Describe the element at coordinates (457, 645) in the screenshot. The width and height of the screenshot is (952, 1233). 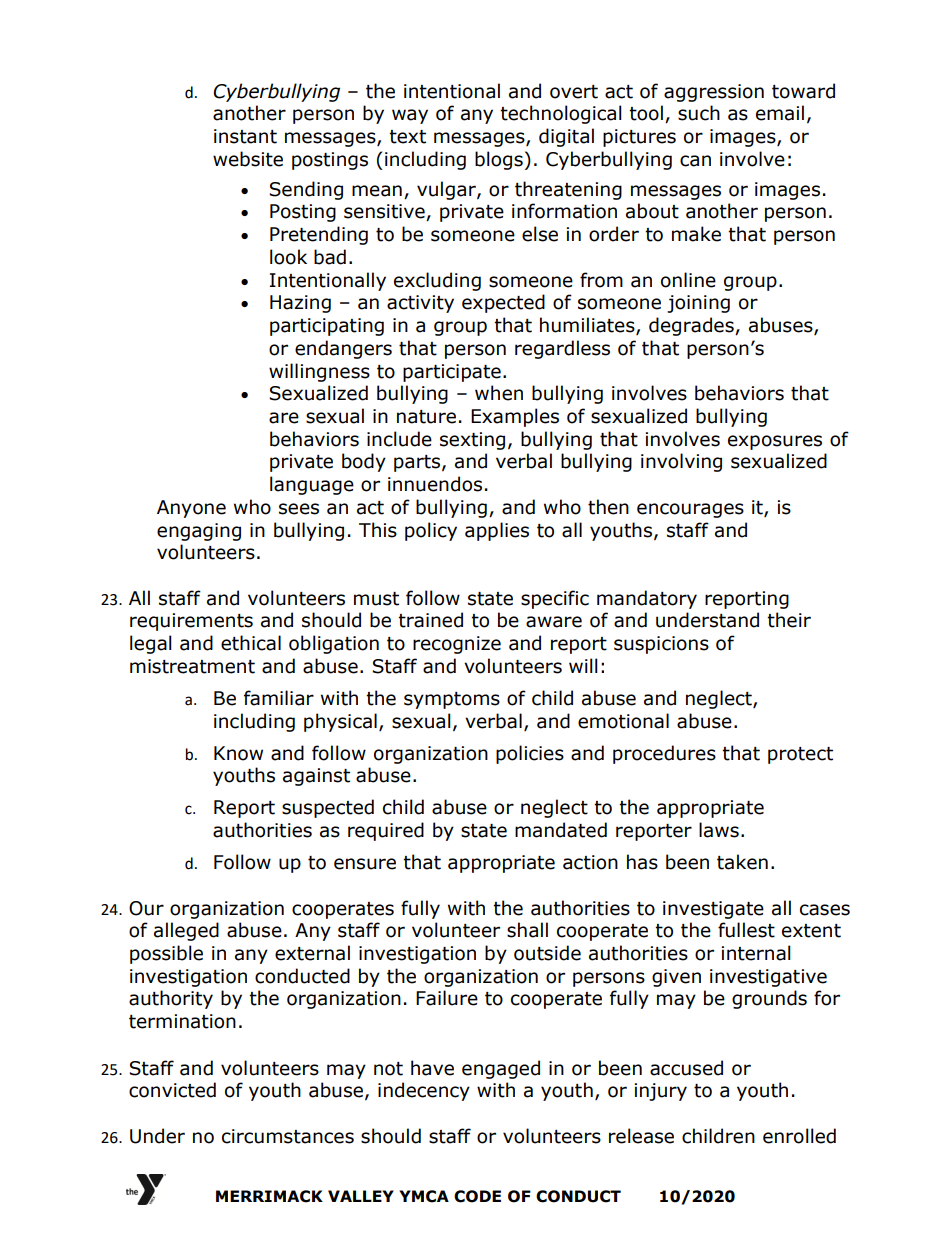
I see `recognize` at that location.
